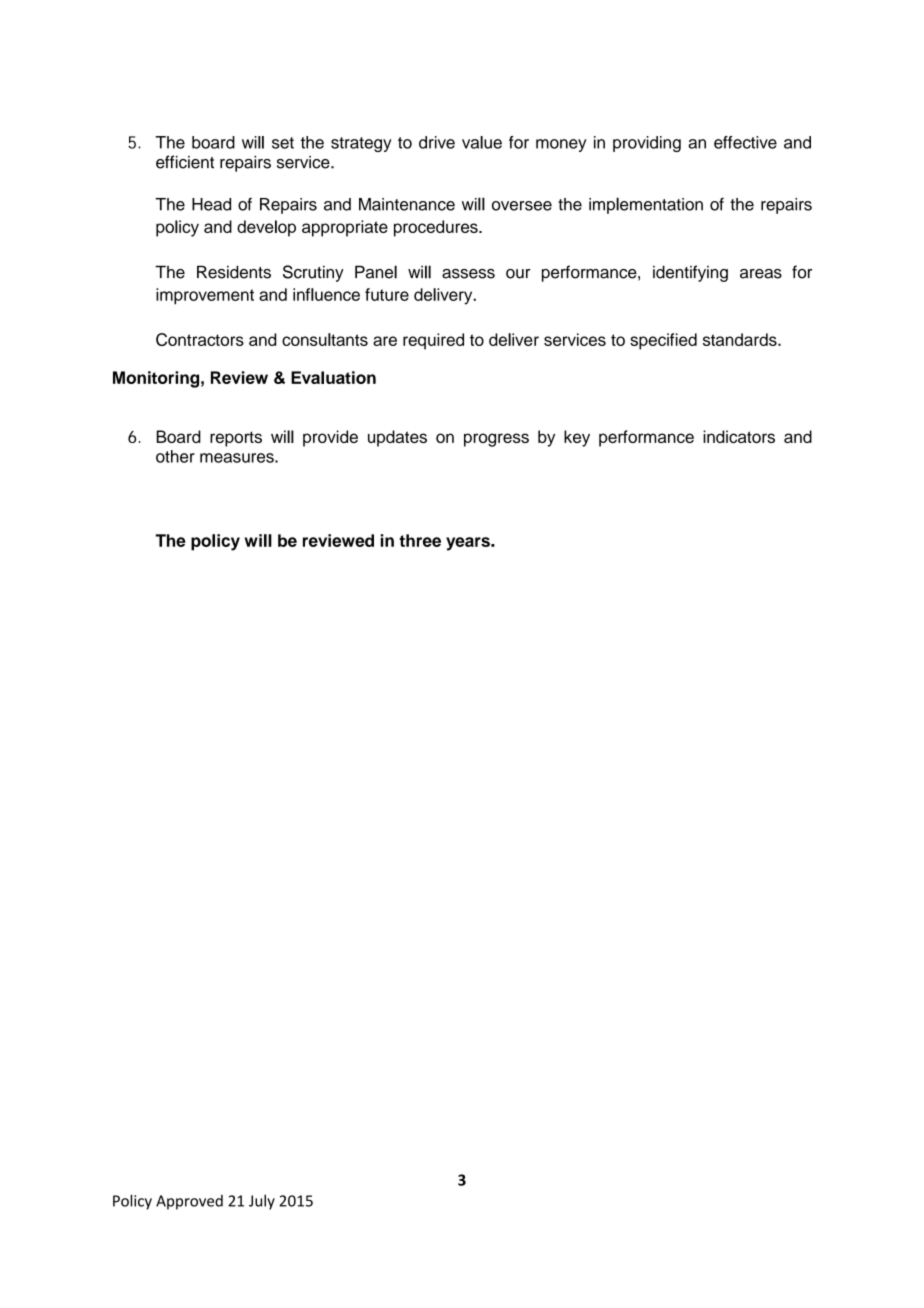 This screenshot has width=924, height=1308. Describe the element at coordinates (496, 440) in the screenshot. I see `progress` at that location.
